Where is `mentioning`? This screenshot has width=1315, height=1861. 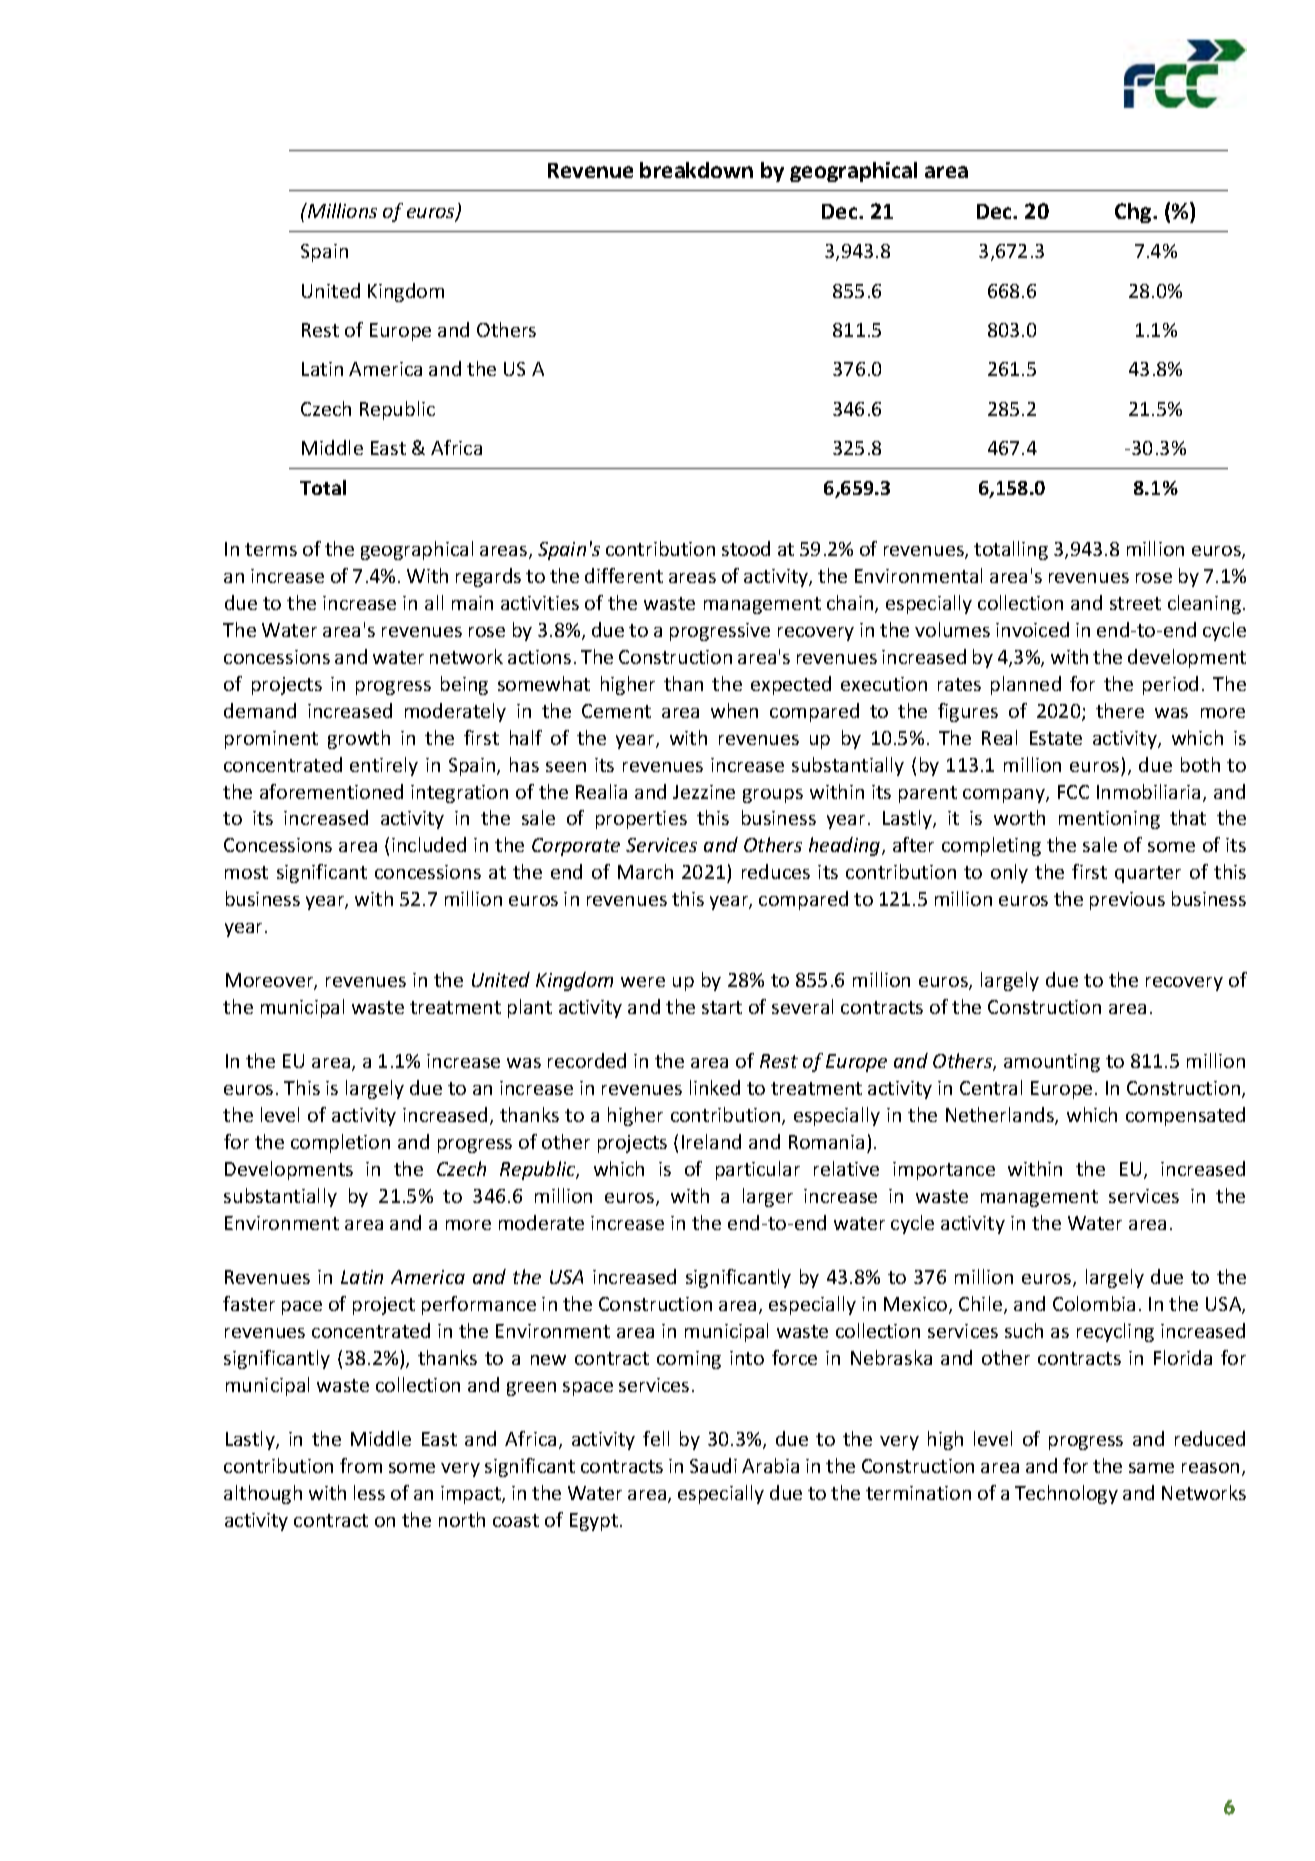
mentioning is located at coordinates (1109, 820).
